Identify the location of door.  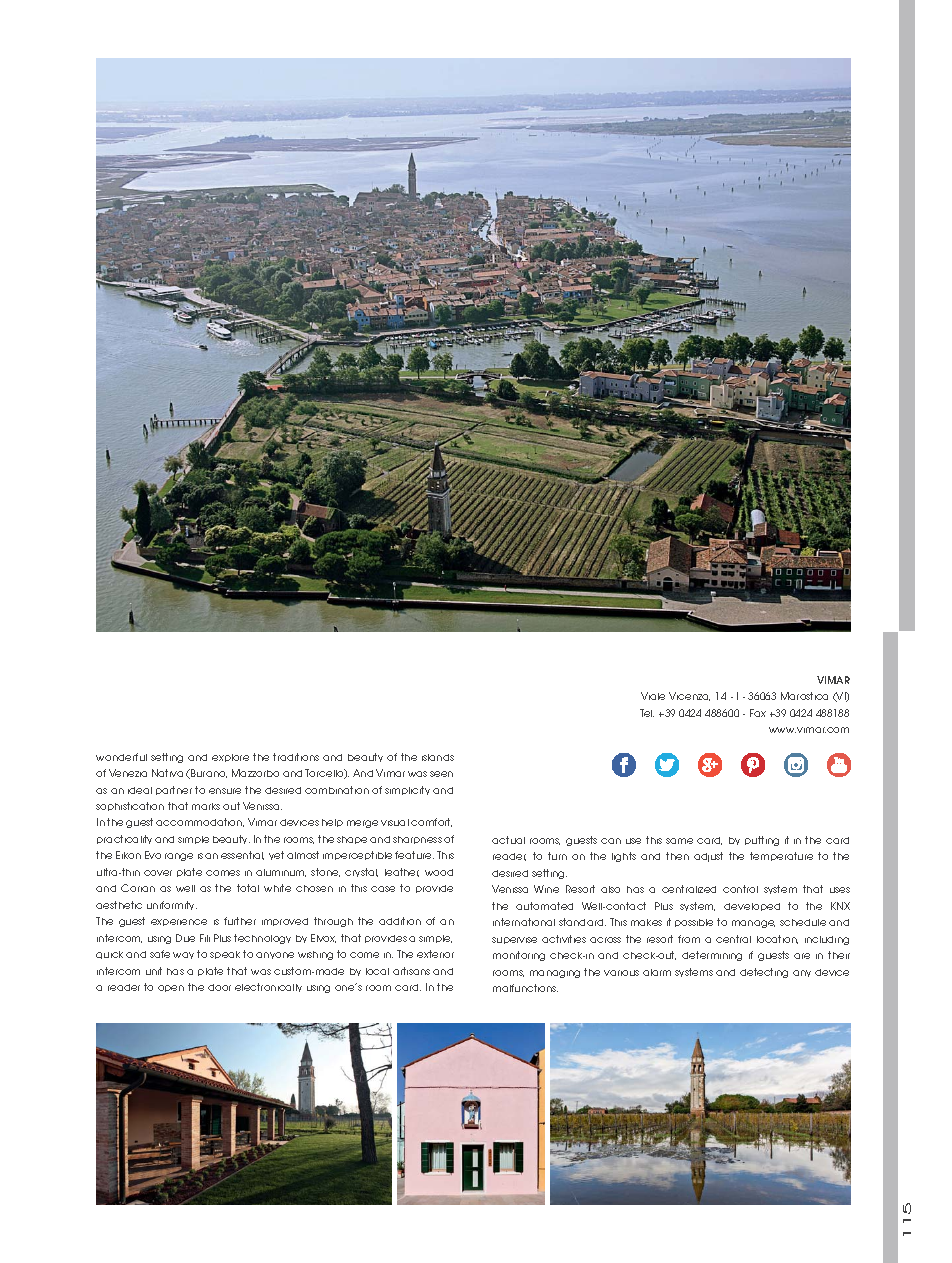
(219, 987).
